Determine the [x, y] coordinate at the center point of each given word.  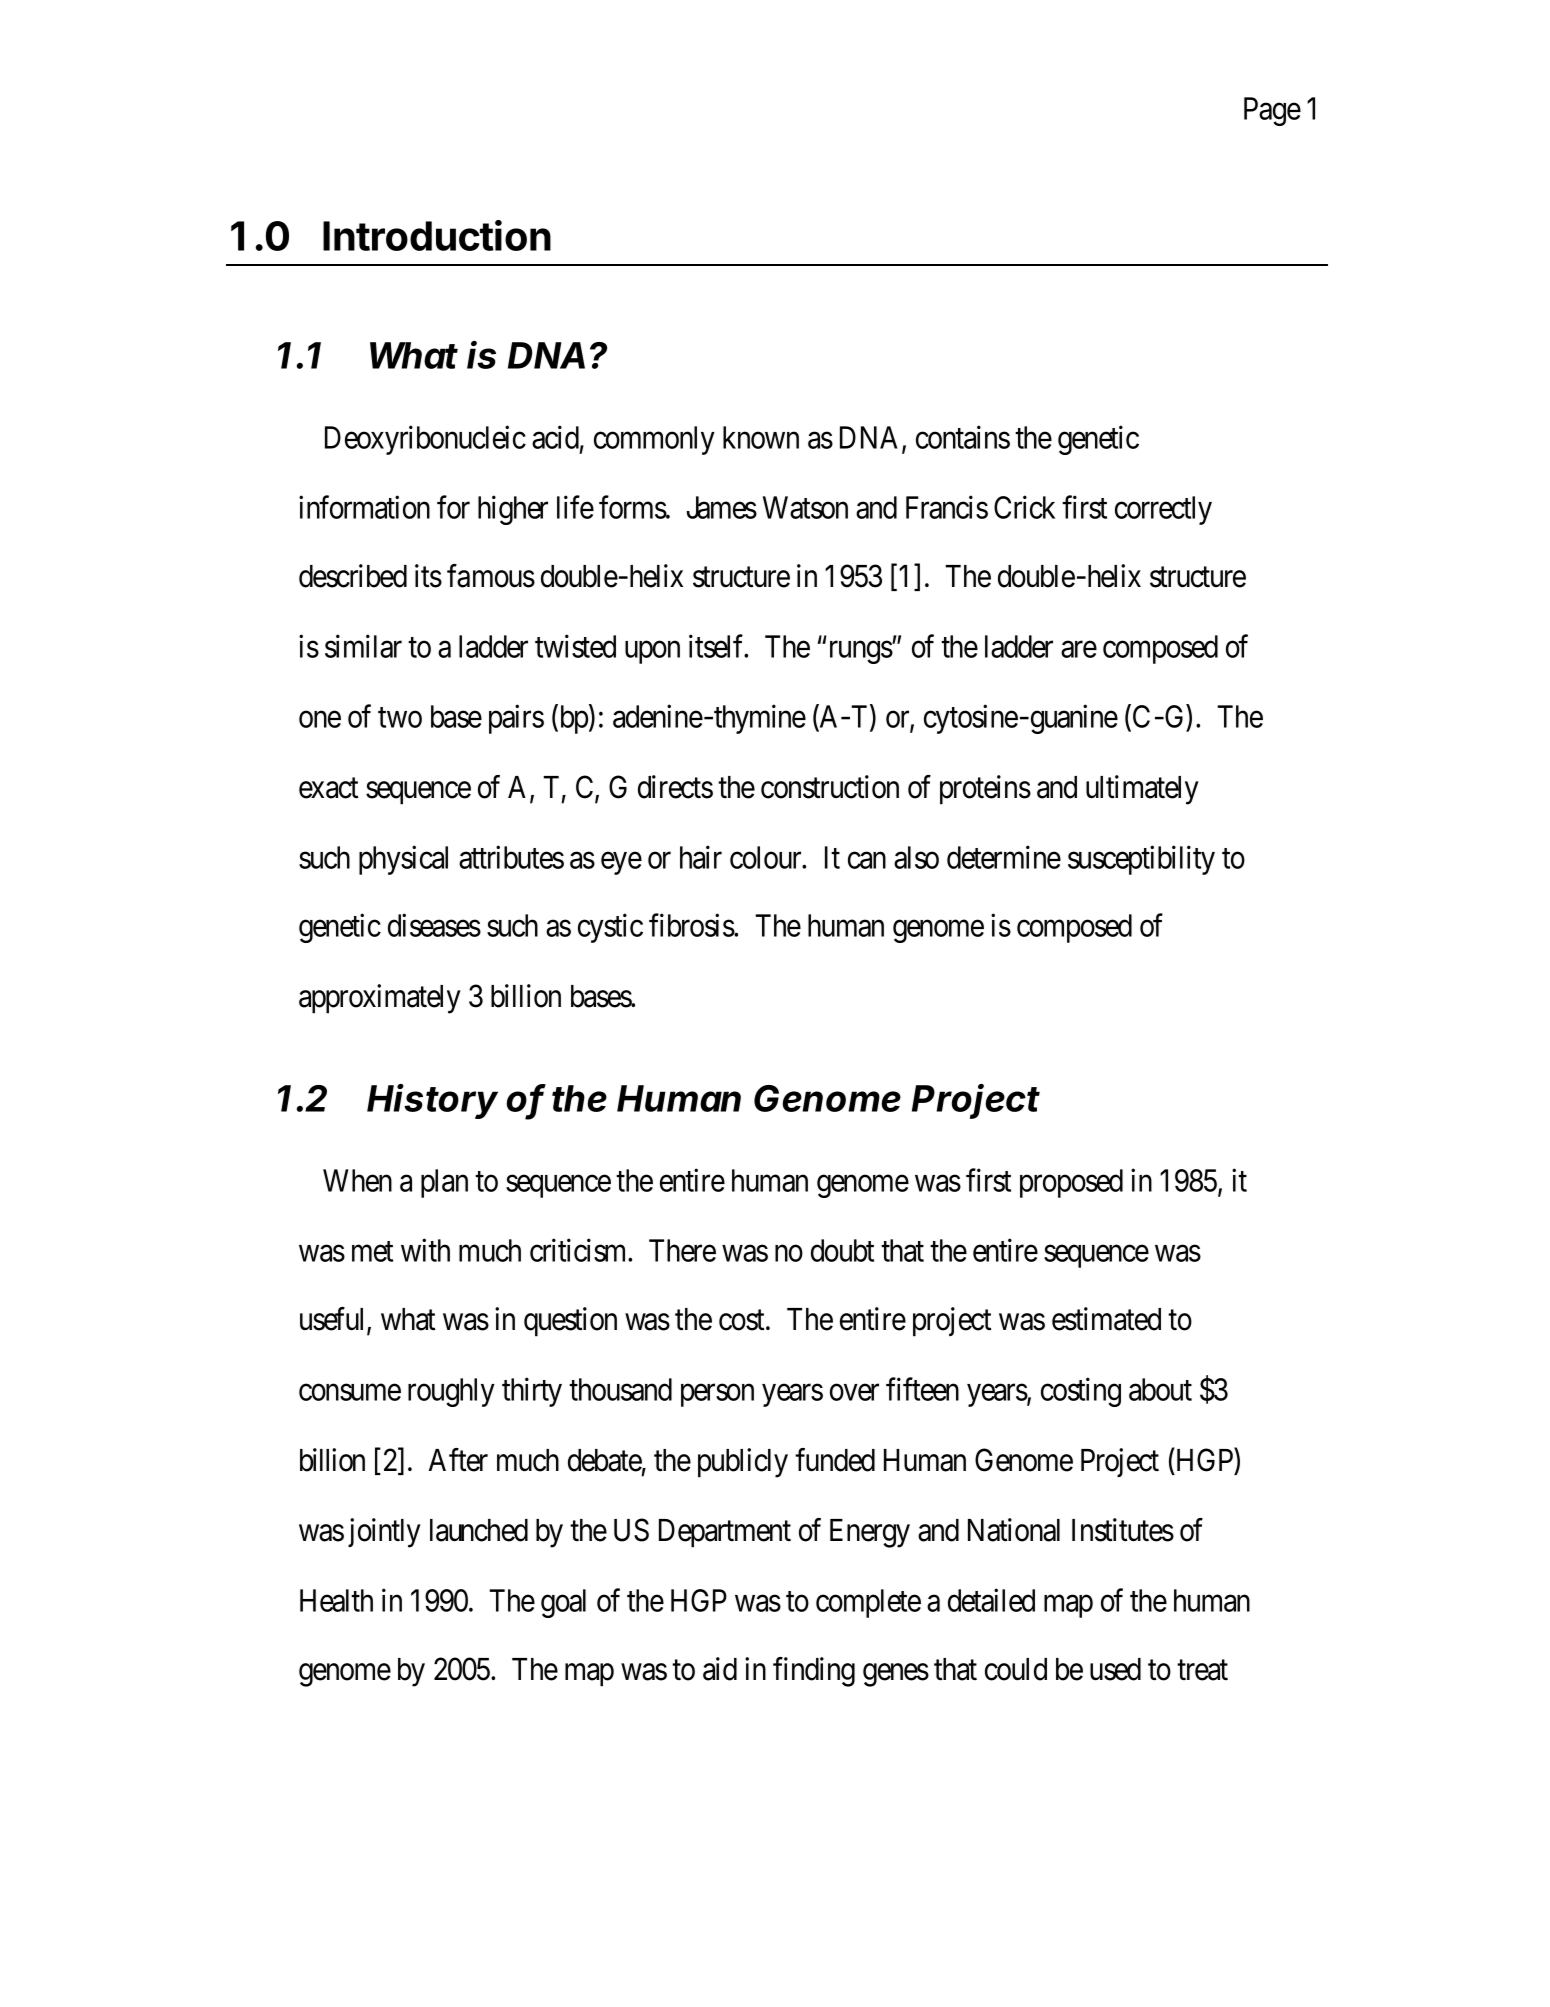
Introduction [437, 235]
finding [814, 1672]
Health [336, 1600]
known [761, 437]
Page [1272, 111]
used [1115, 1669]
